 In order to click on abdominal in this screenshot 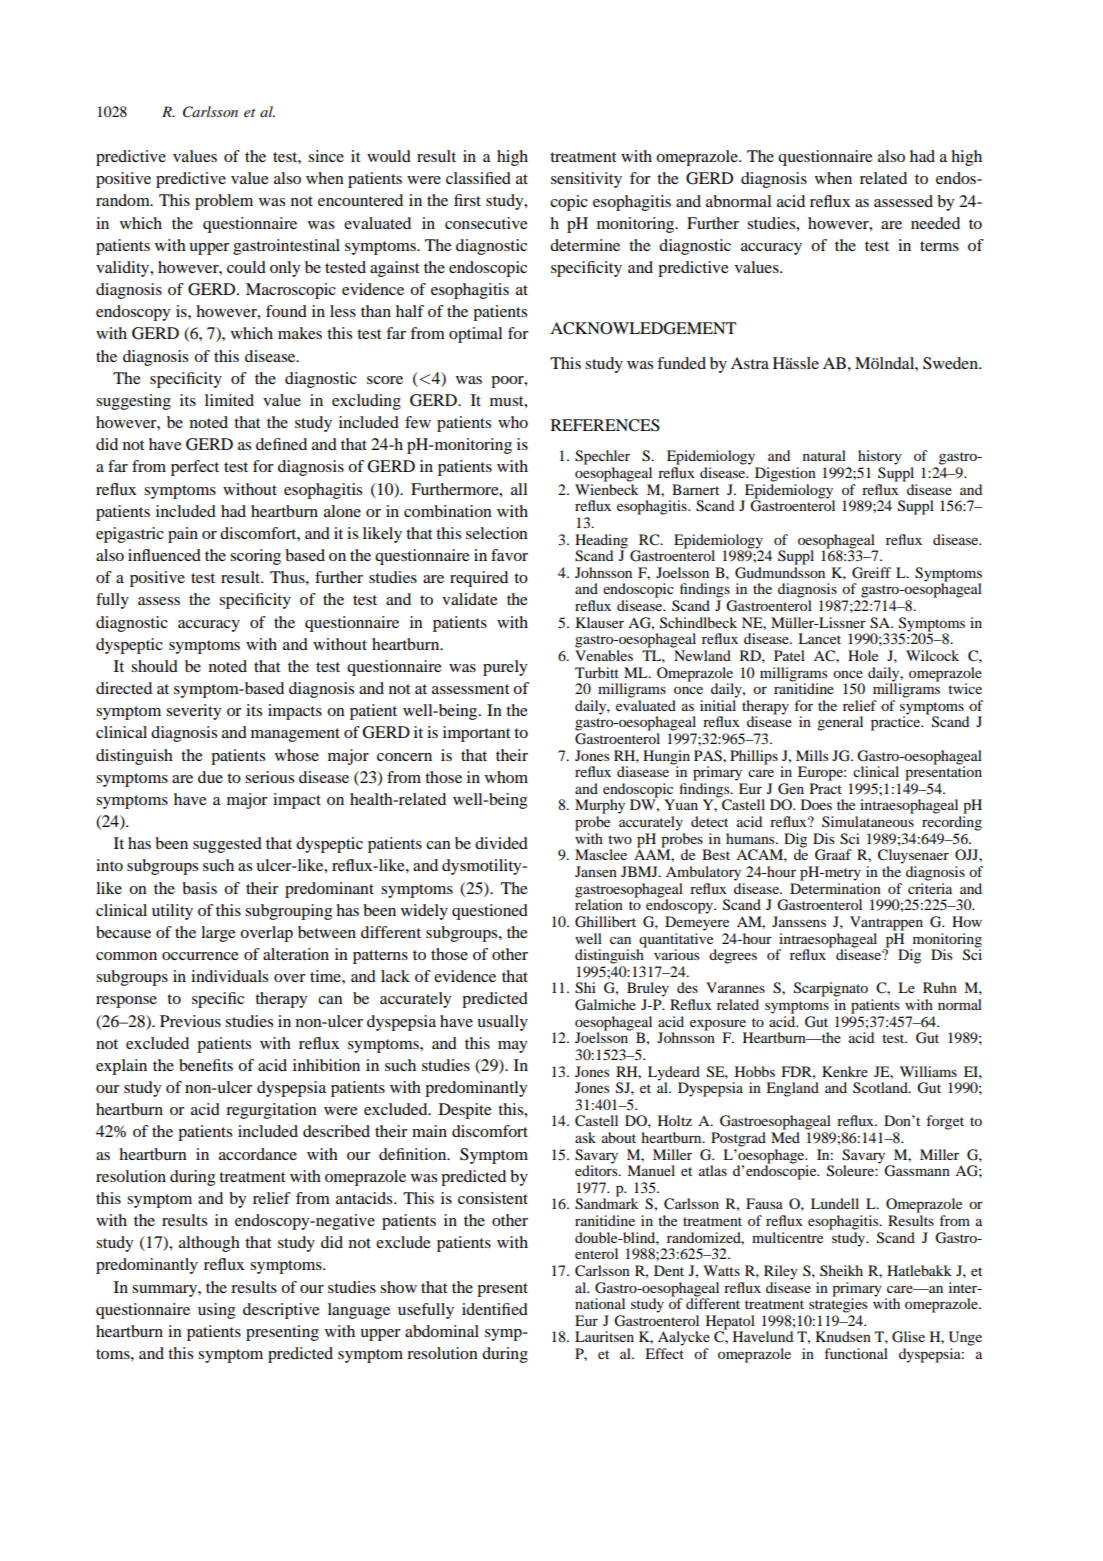, I will do `click(442, 1331)`.
